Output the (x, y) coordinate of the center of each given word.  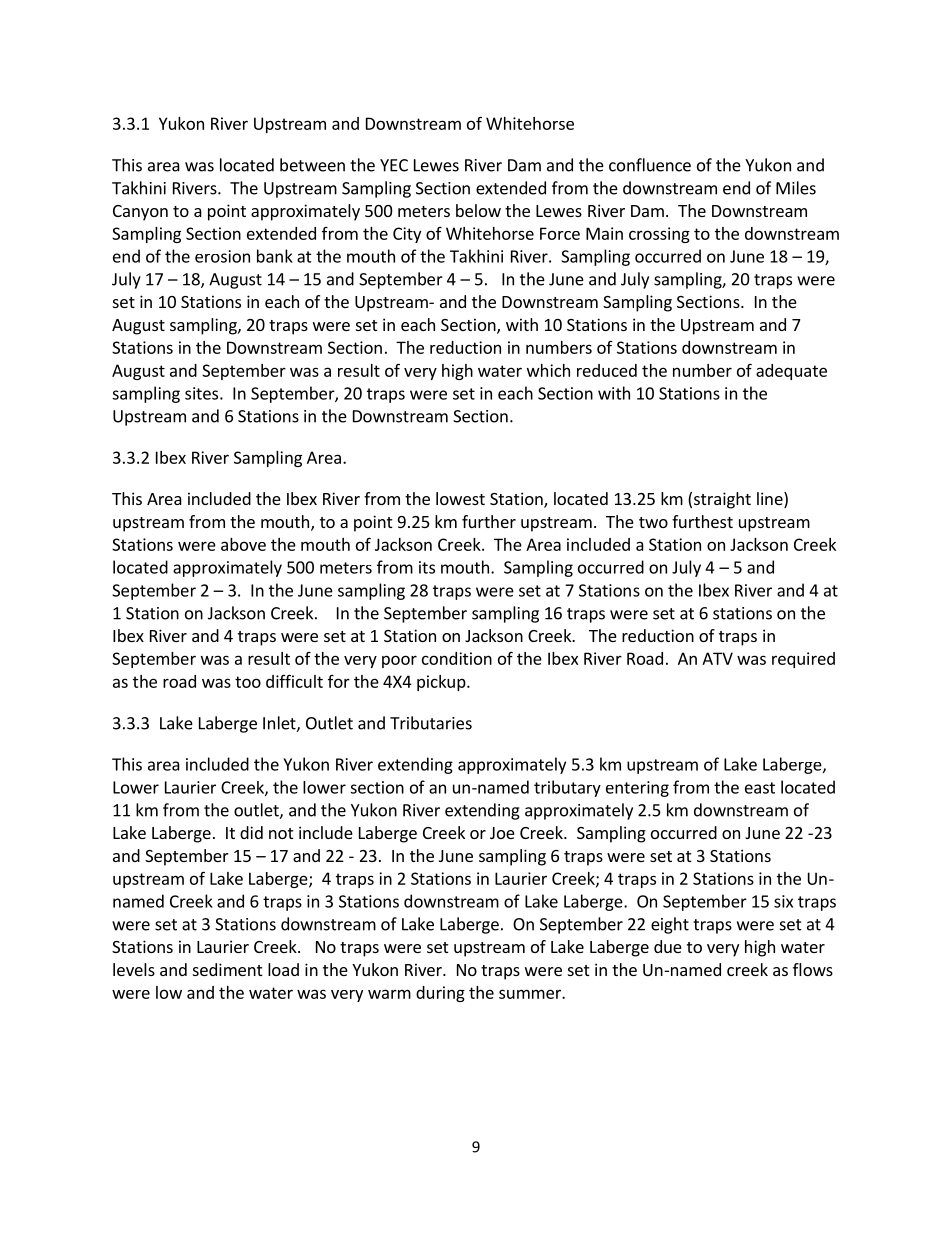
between (312, 165)
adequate (791, 372)
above (243, 544)
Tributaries (431, 723)
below (478, 210)
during (440, 994)
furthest (702, 521)
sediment (227, 969)
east (760, 788)
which (548, 370)
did (251, 832)
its (427, 567)
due (668, 946)
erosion (222, 256)
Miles (796, 188)
